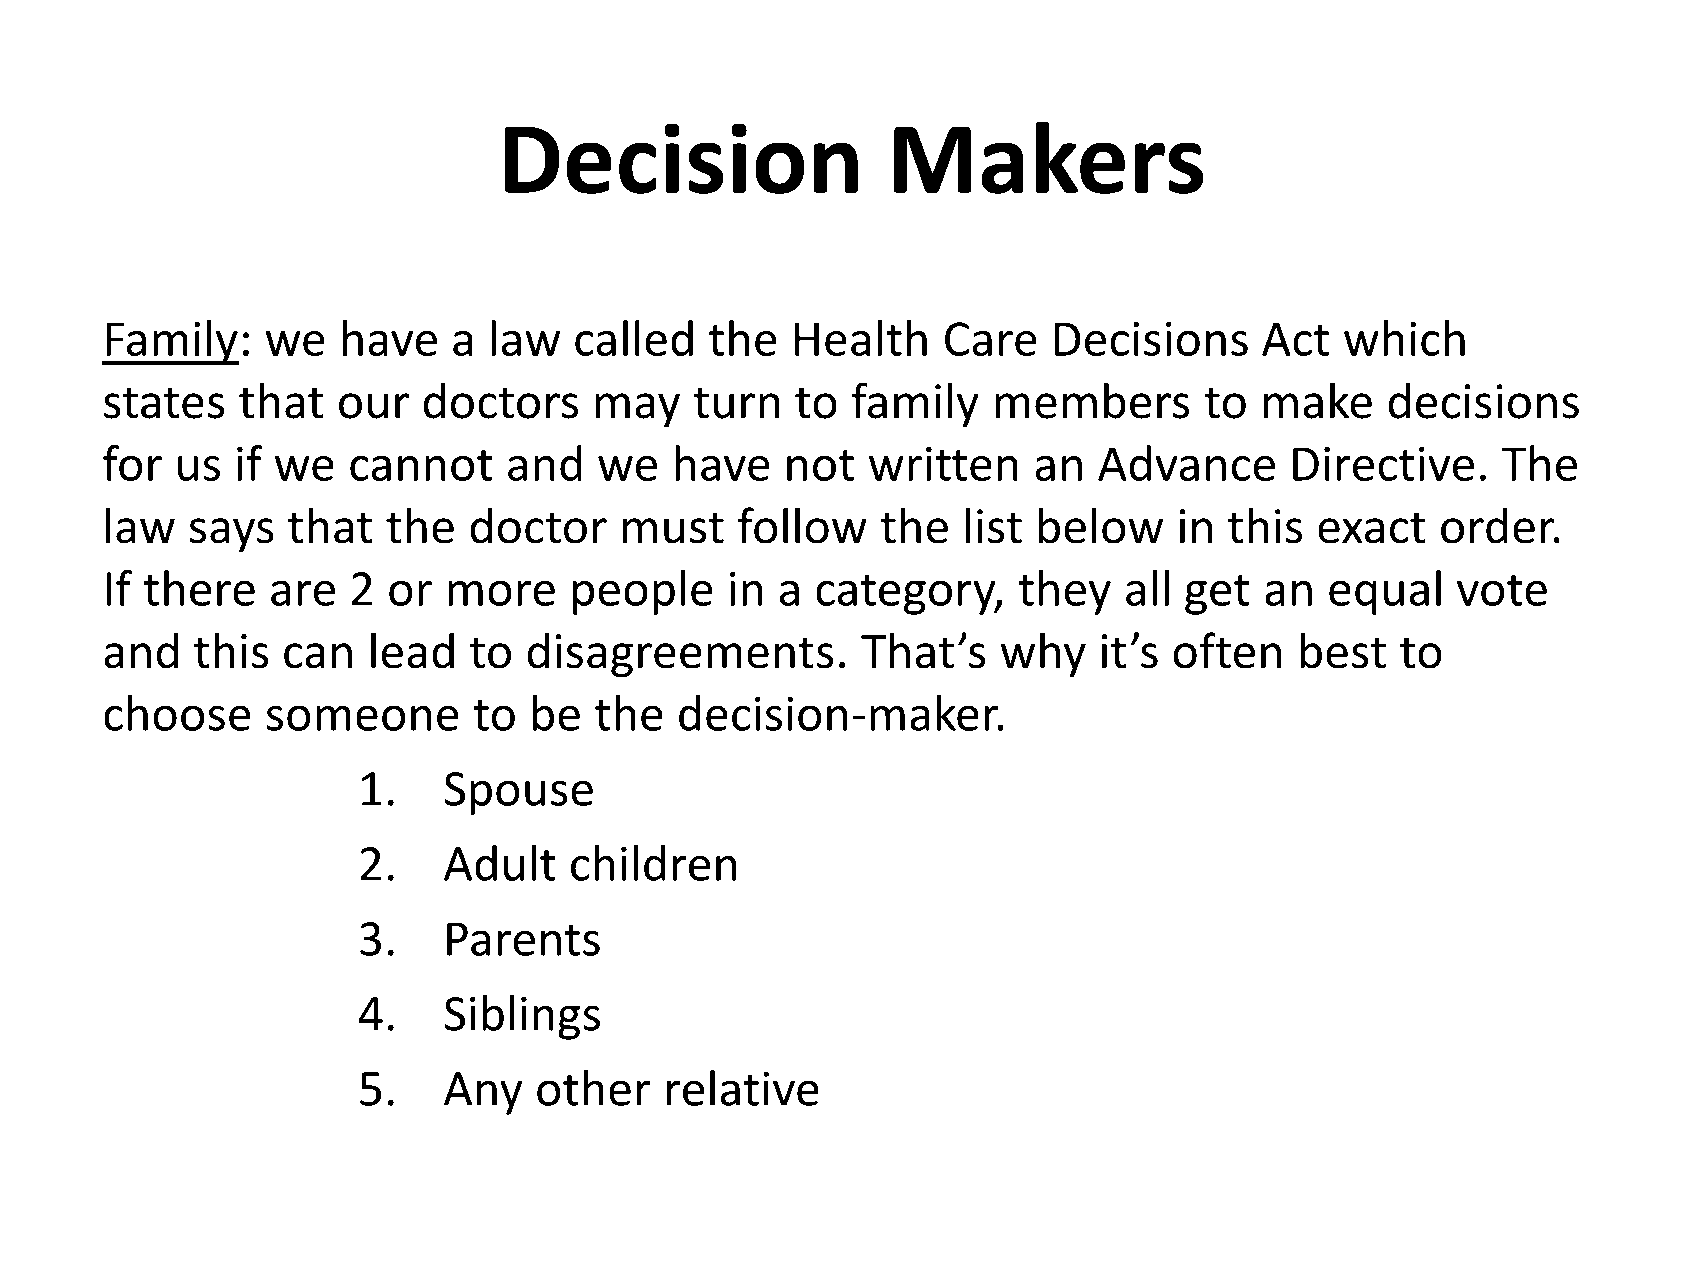  I want to click on which, so click(1404, 338).
